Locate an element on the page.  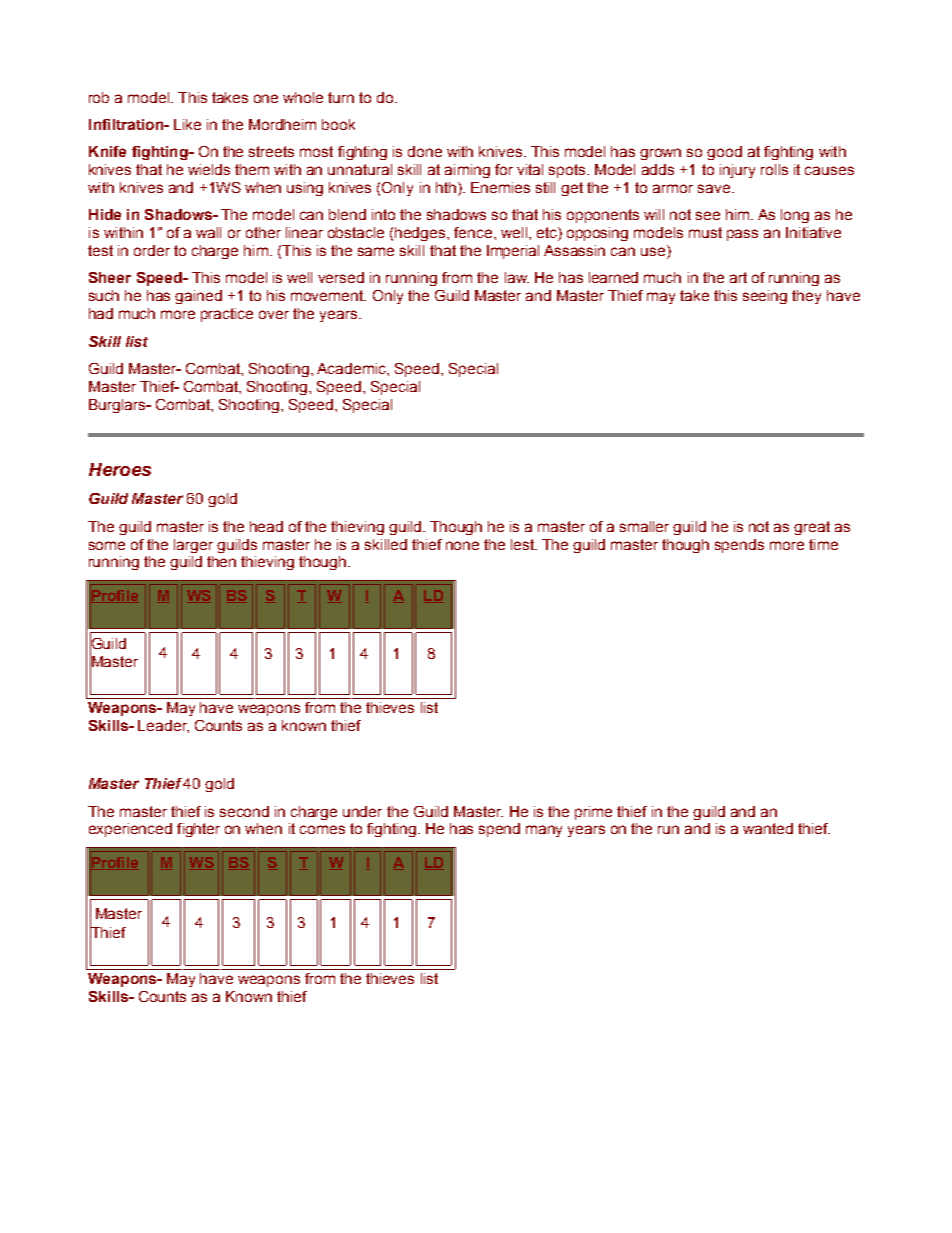
rob is located at coordinates (99, 97).
